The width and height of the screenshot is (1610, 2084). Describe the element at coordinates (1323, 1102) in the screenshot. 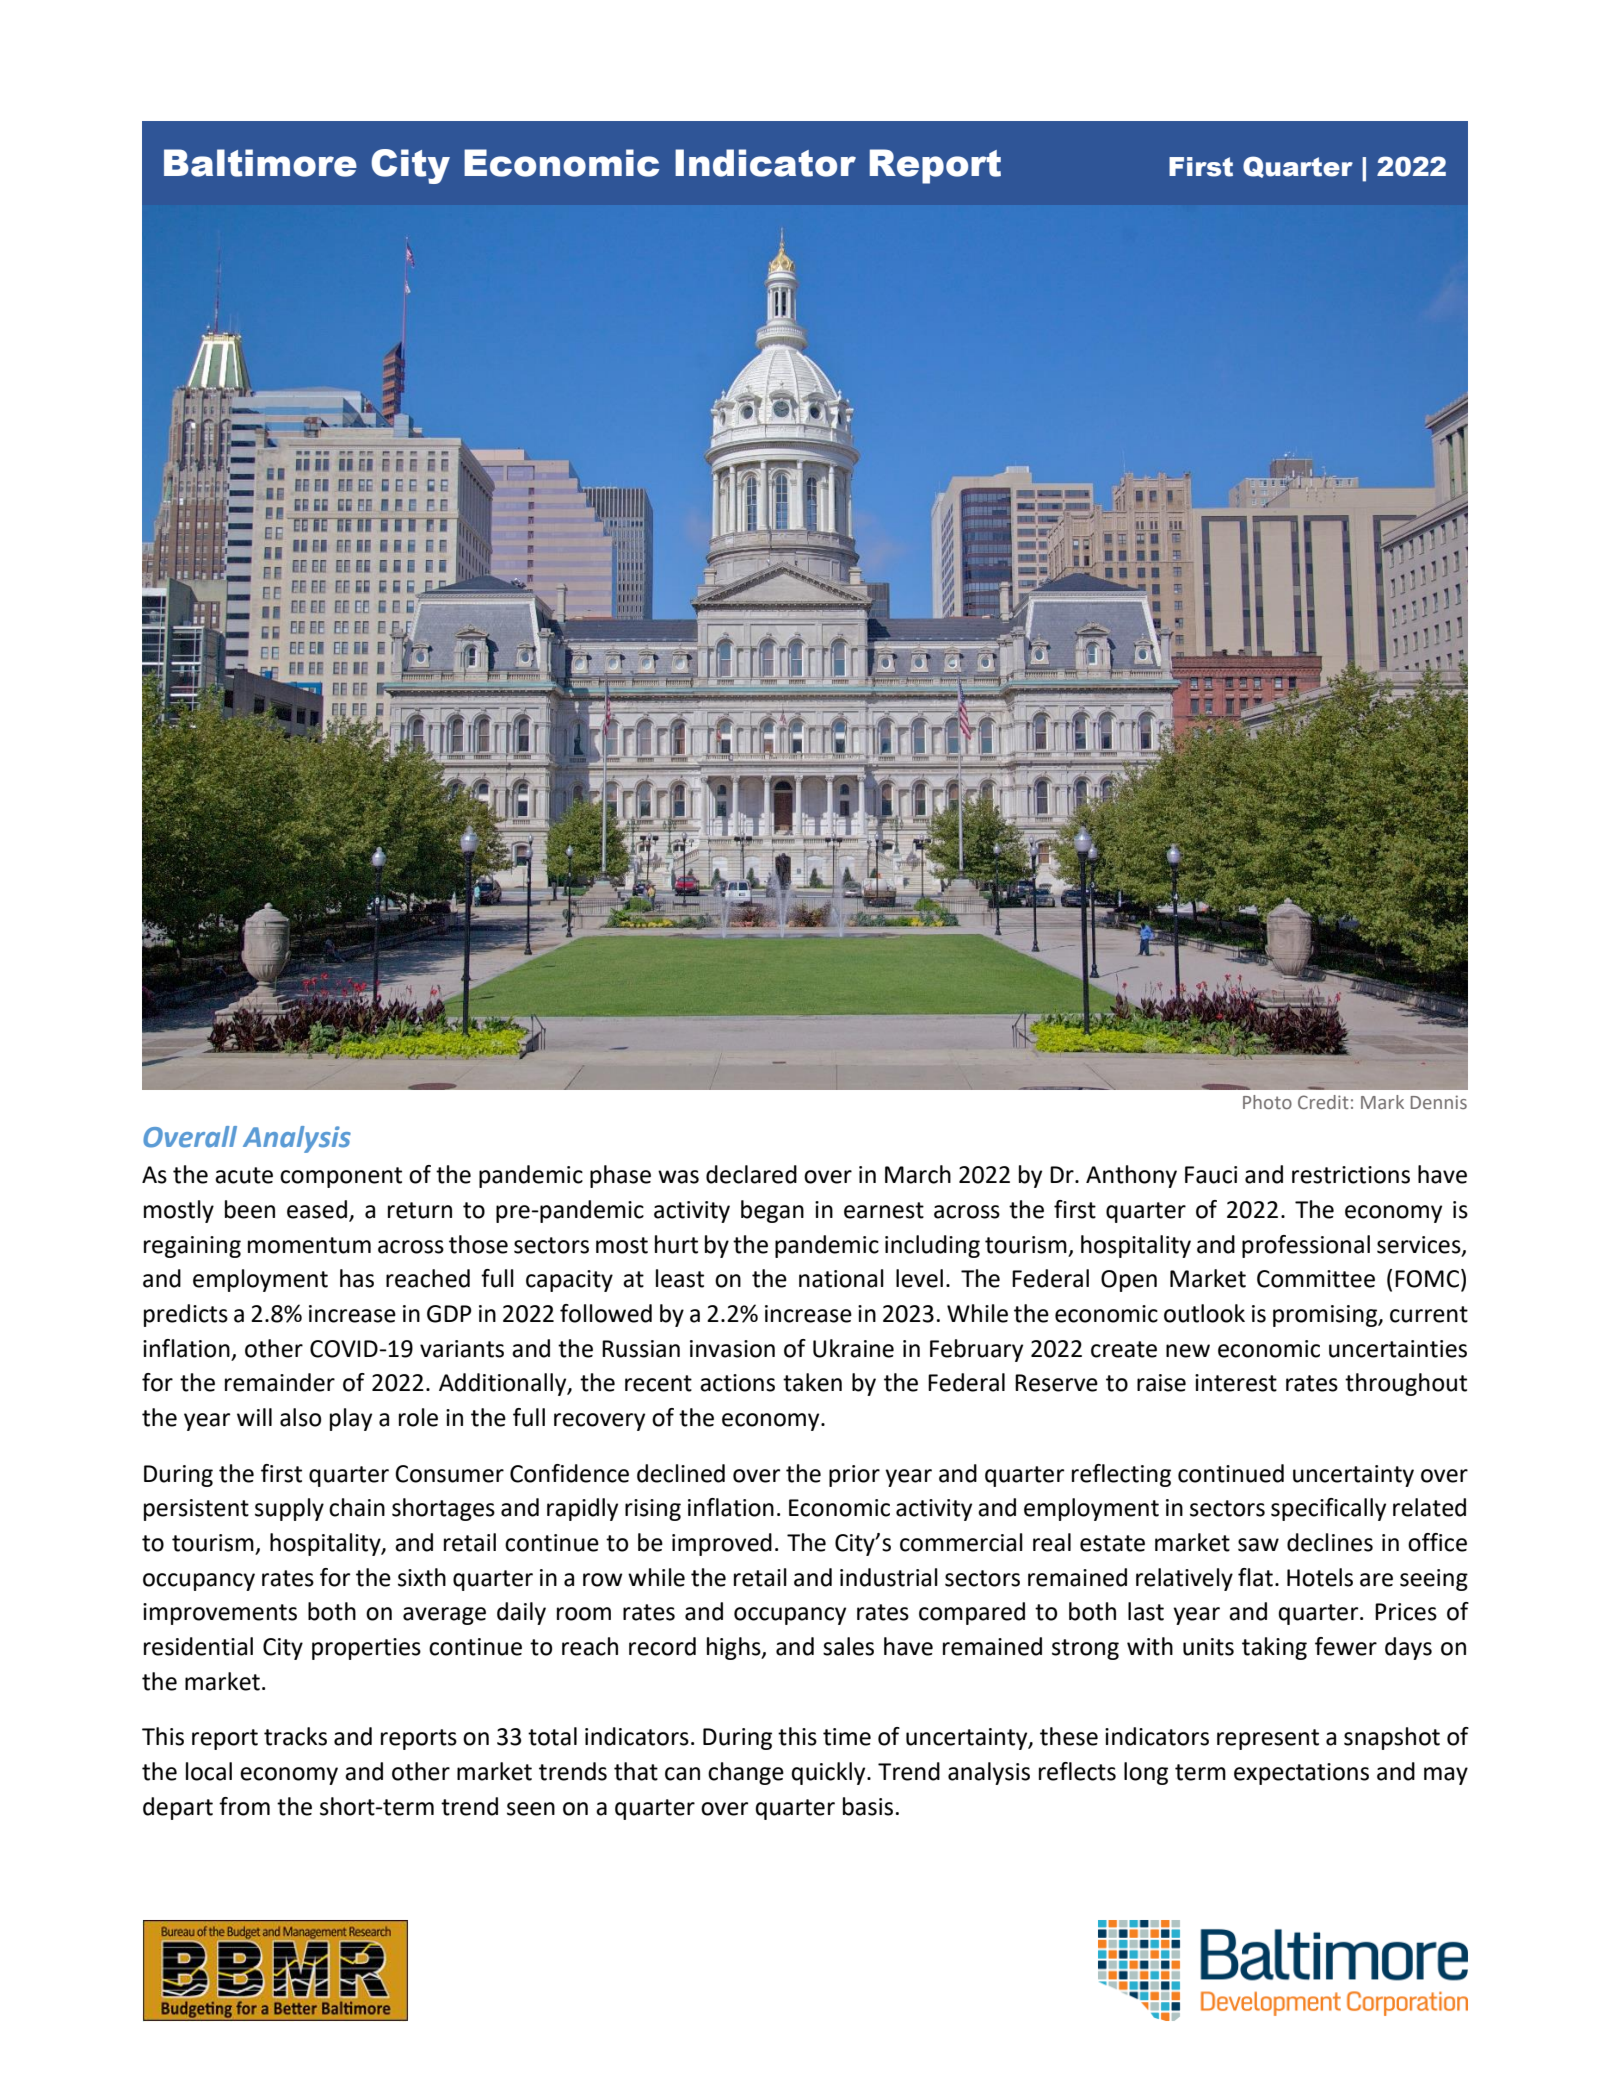

I see `Credit` at that location.
